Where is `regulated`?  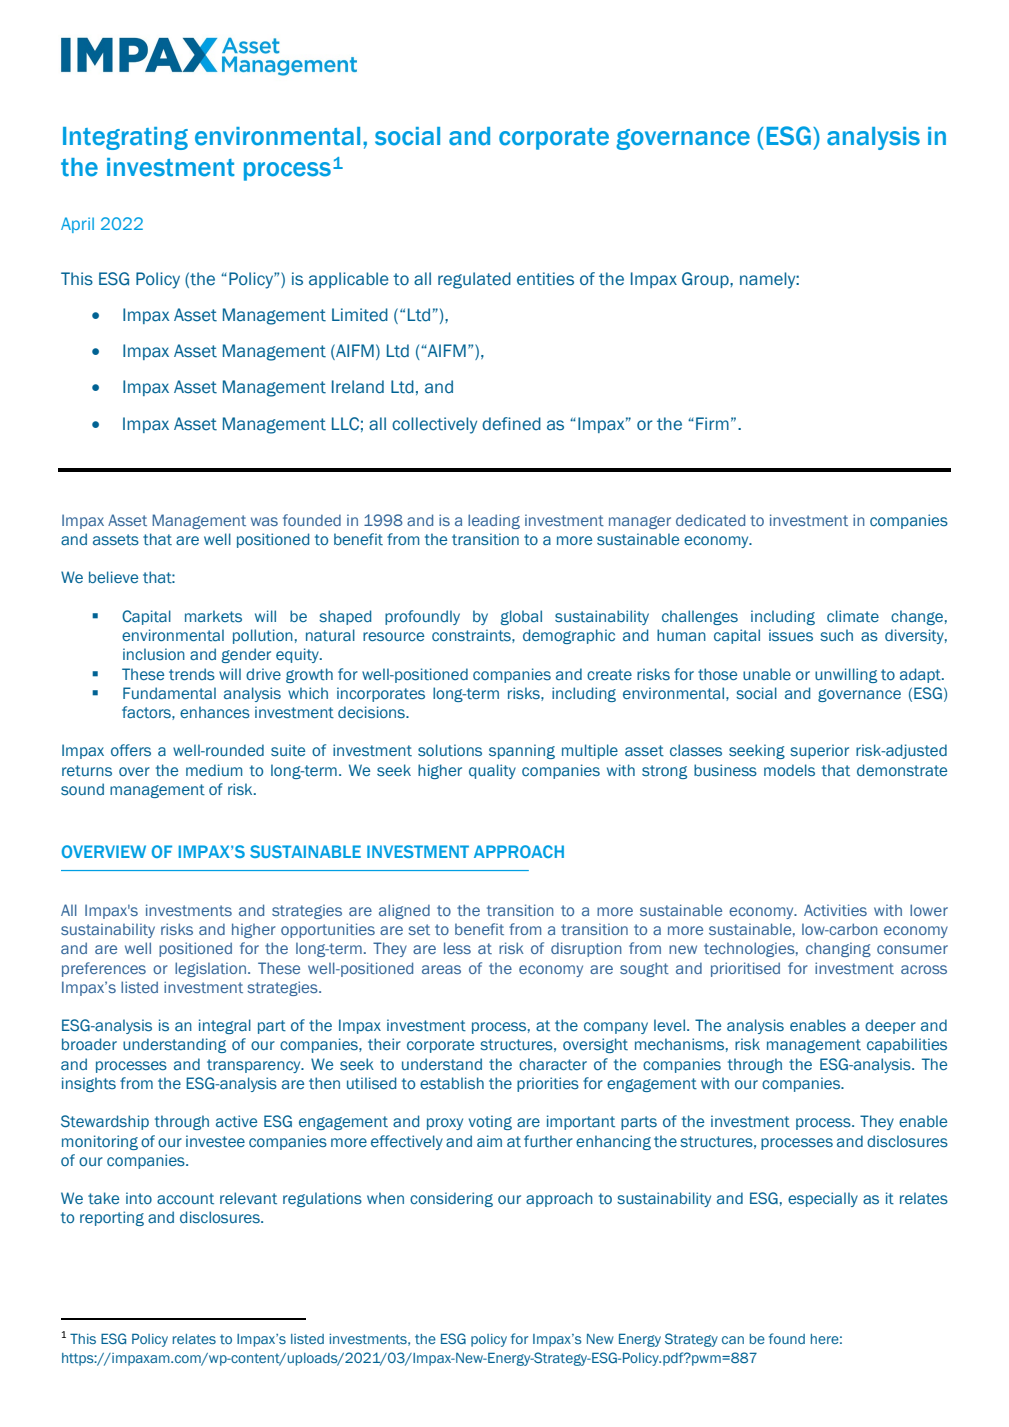
regulated is located at coordinates (474, 280).
